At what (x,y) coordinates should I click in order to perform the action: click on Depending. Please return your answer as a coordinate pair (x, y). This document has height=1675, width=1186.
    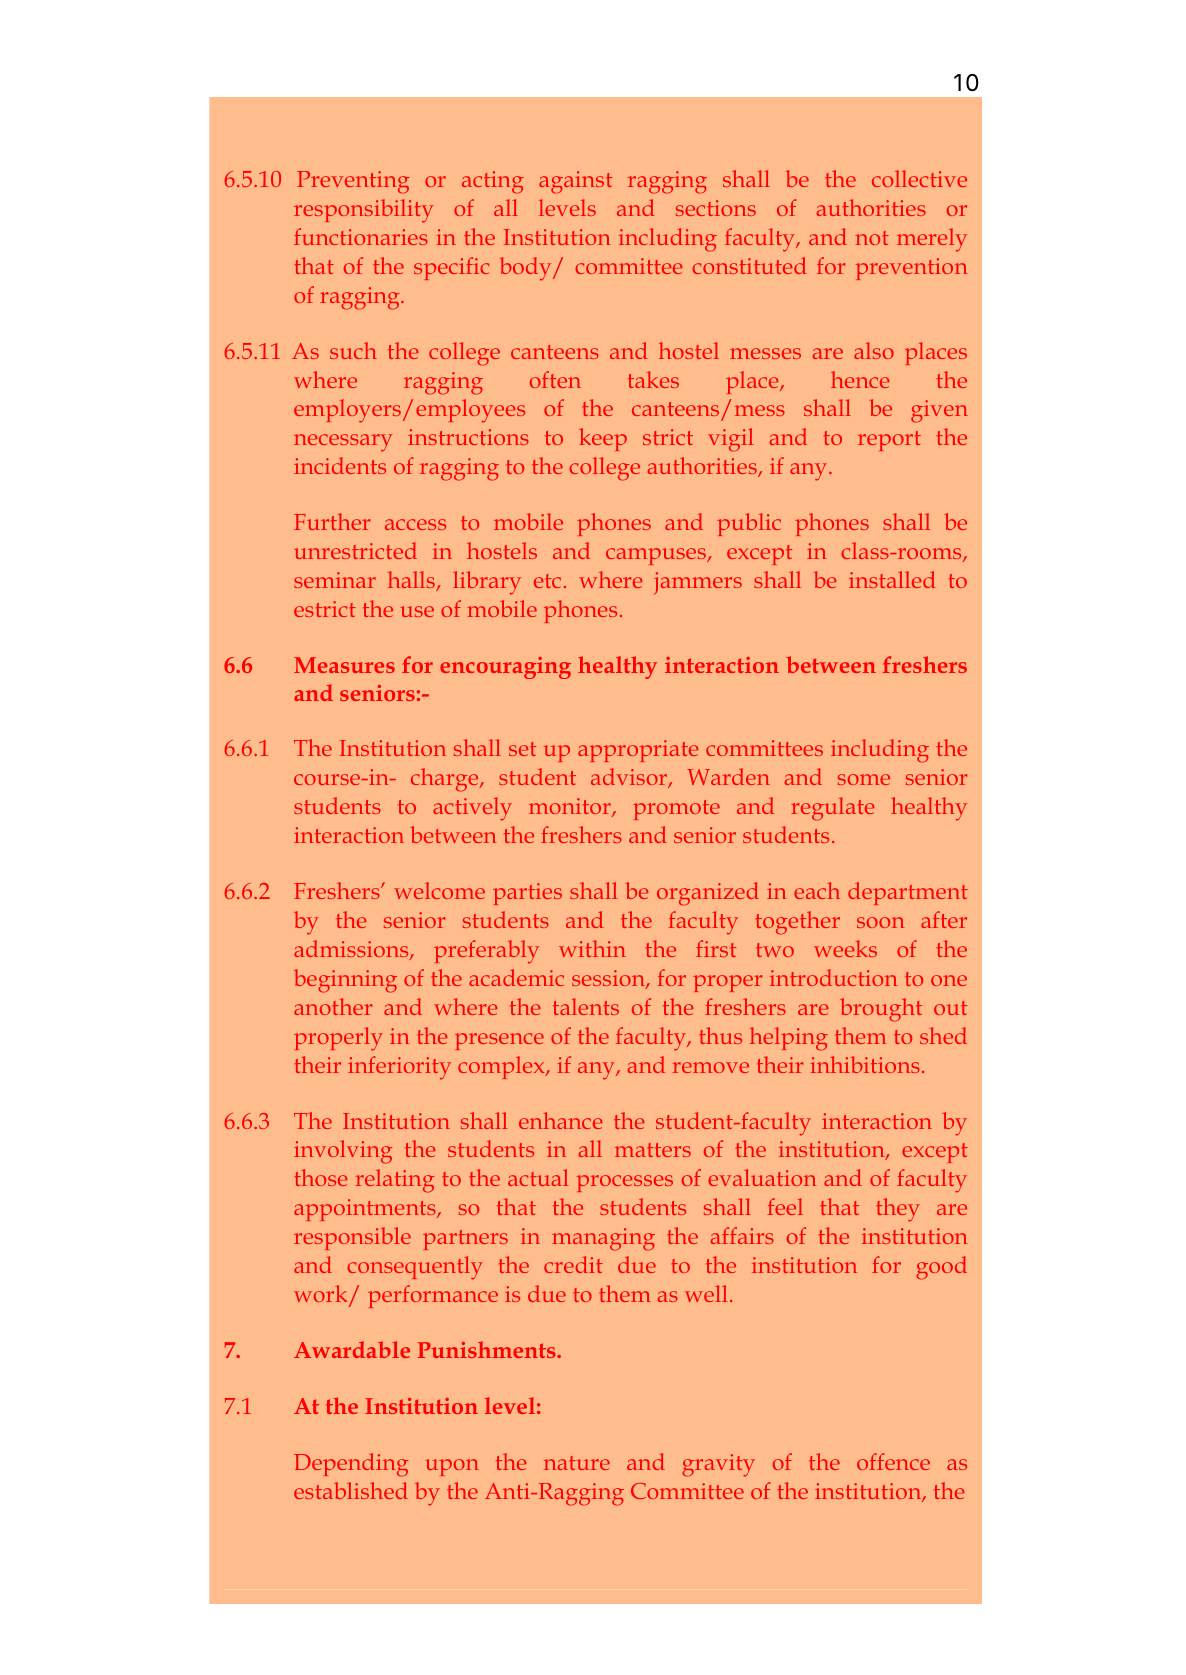
    Looking at the image, I should click on (351, 1465).
